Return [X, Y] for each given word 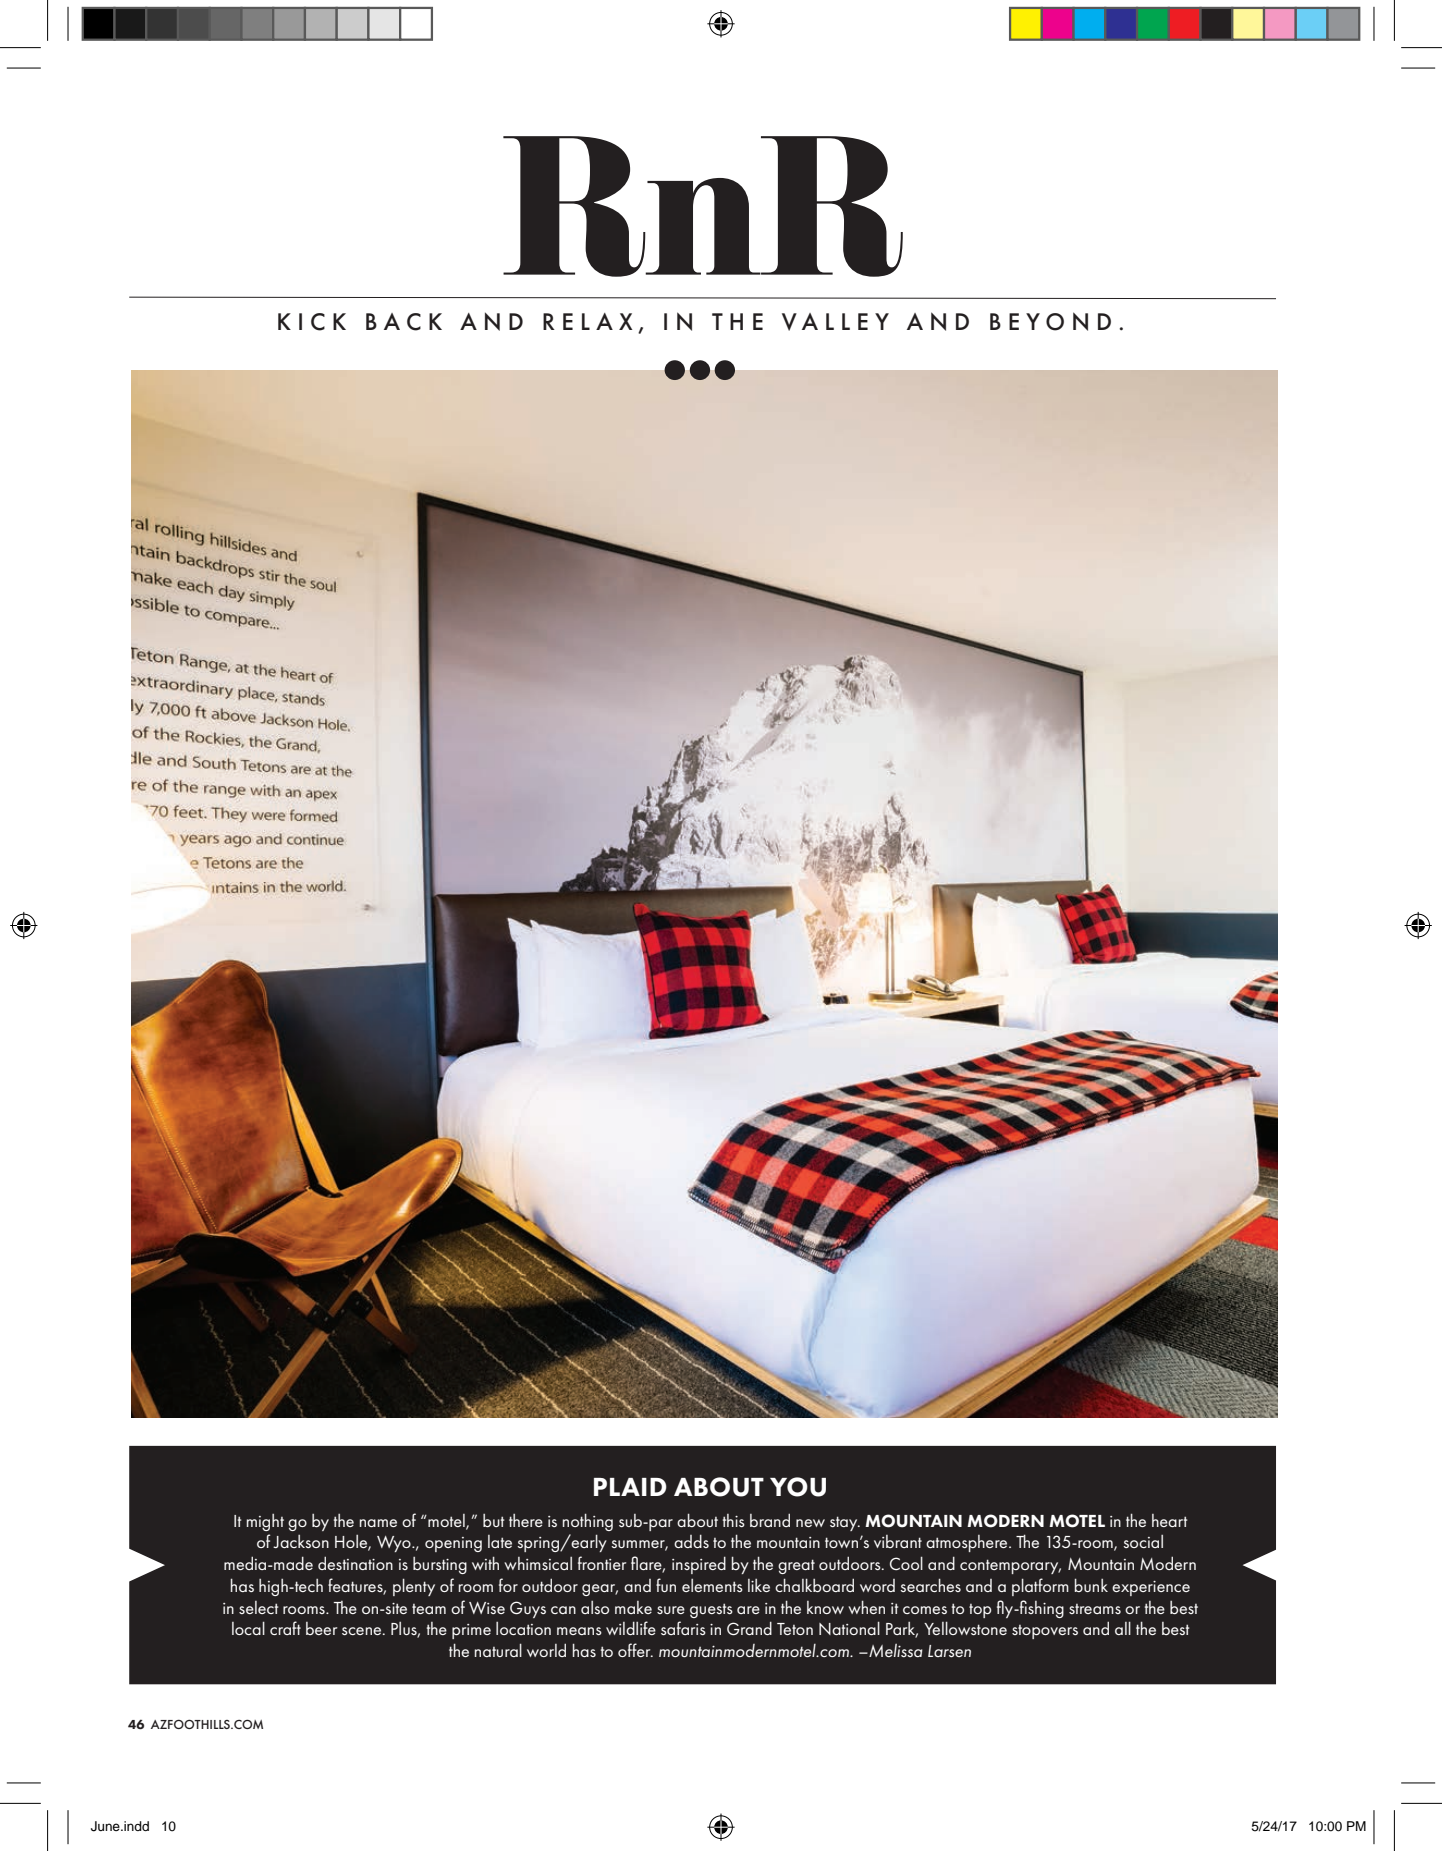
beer [321, 1628]
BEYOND [1050, 321]
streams [1095, 1609]
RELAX [587, 321]
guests [711, 1610]
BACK [404, 322]
